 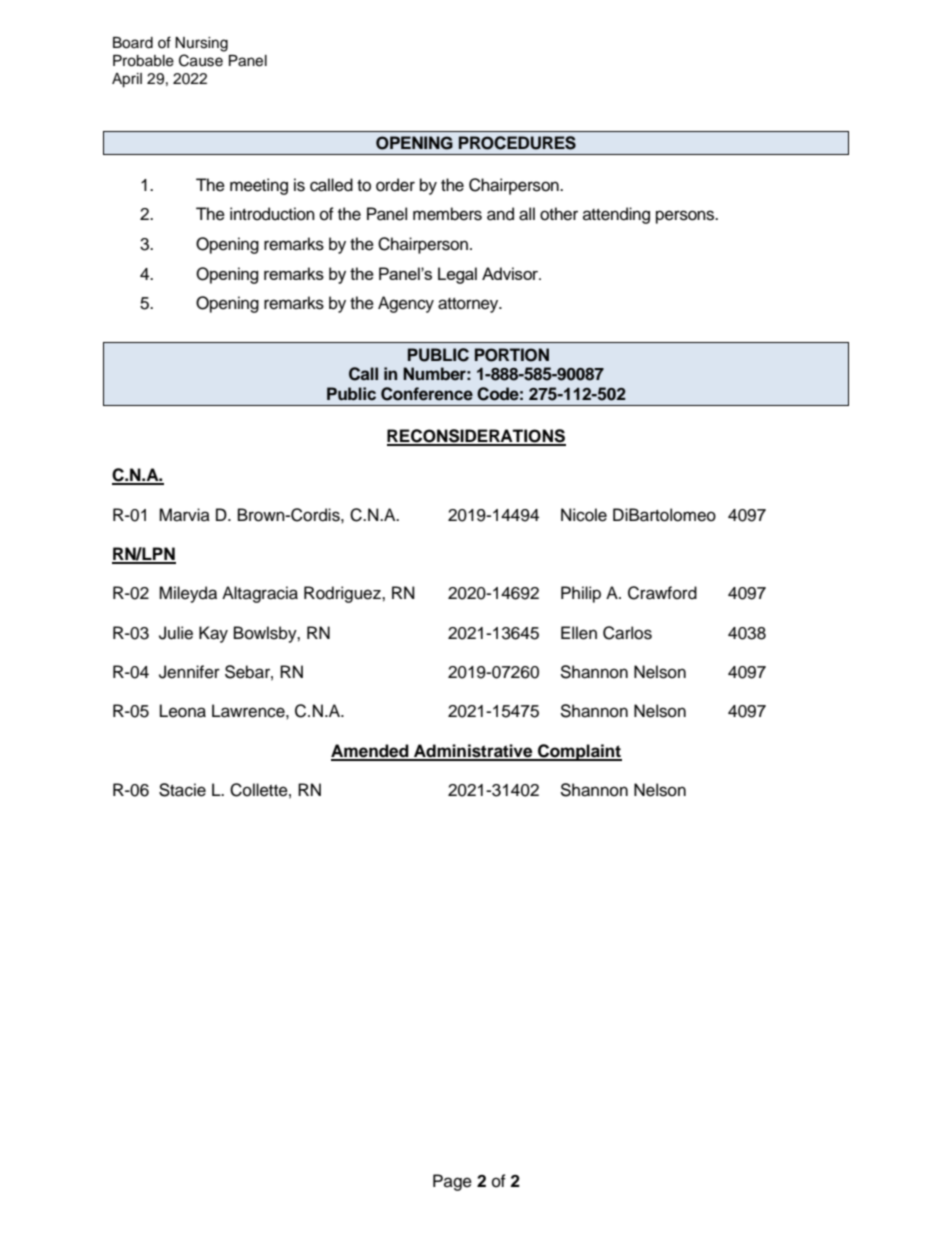 What do you see at coordinates (176, 633) in the image?
I see `Julie` at bounding box center [176, 633].
